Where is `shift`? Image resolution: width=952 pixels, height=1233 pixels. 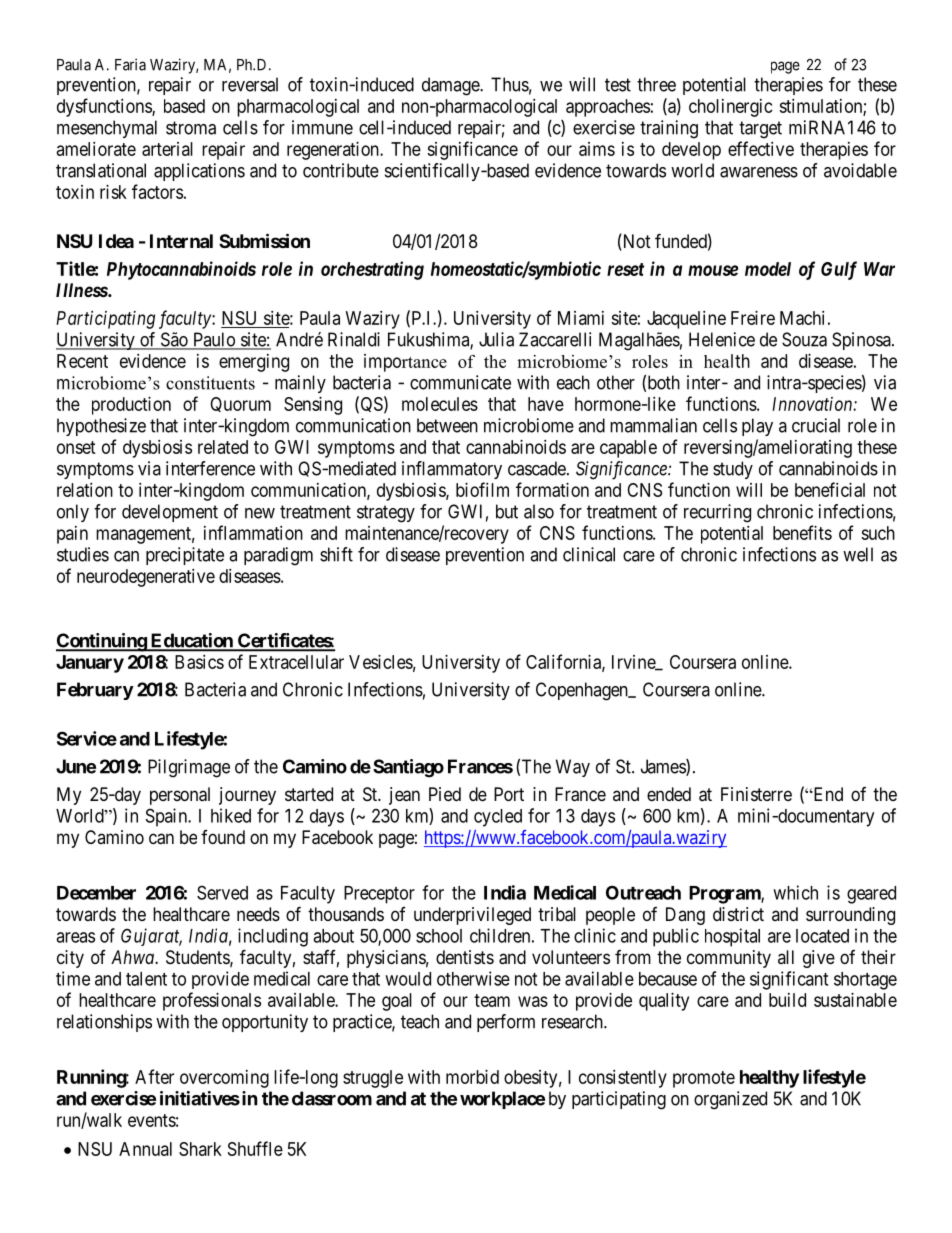
shift is located at coordinates (336, 554).
